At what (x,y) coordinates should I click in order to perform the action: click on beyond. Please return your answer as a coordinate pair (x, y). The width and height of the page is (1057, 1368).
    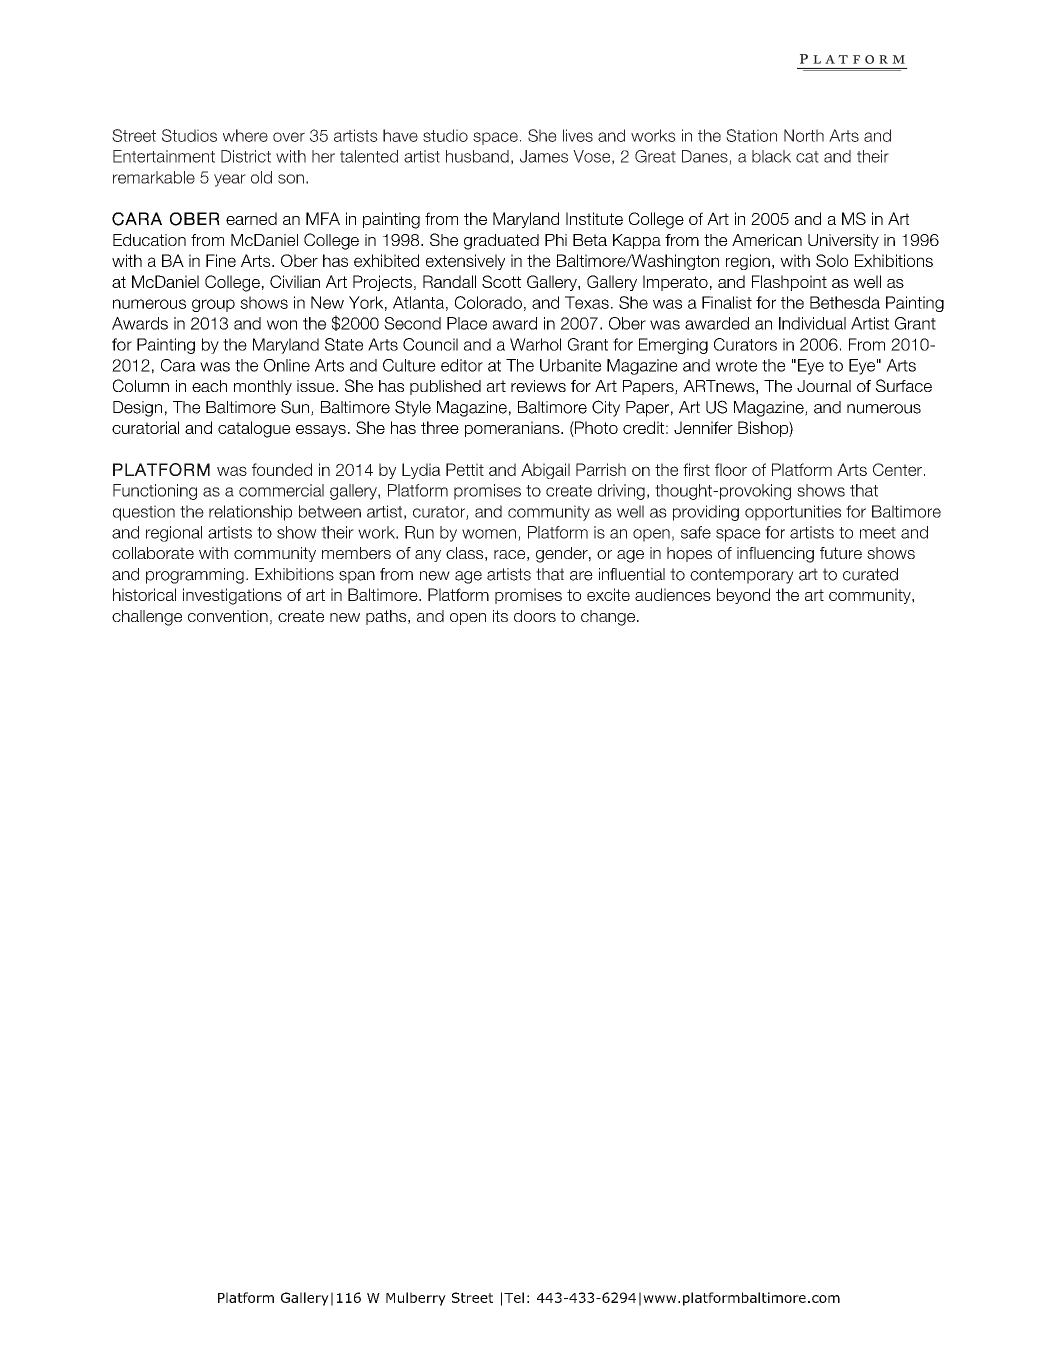
    Looking at the image, I should click on (743, 596).
